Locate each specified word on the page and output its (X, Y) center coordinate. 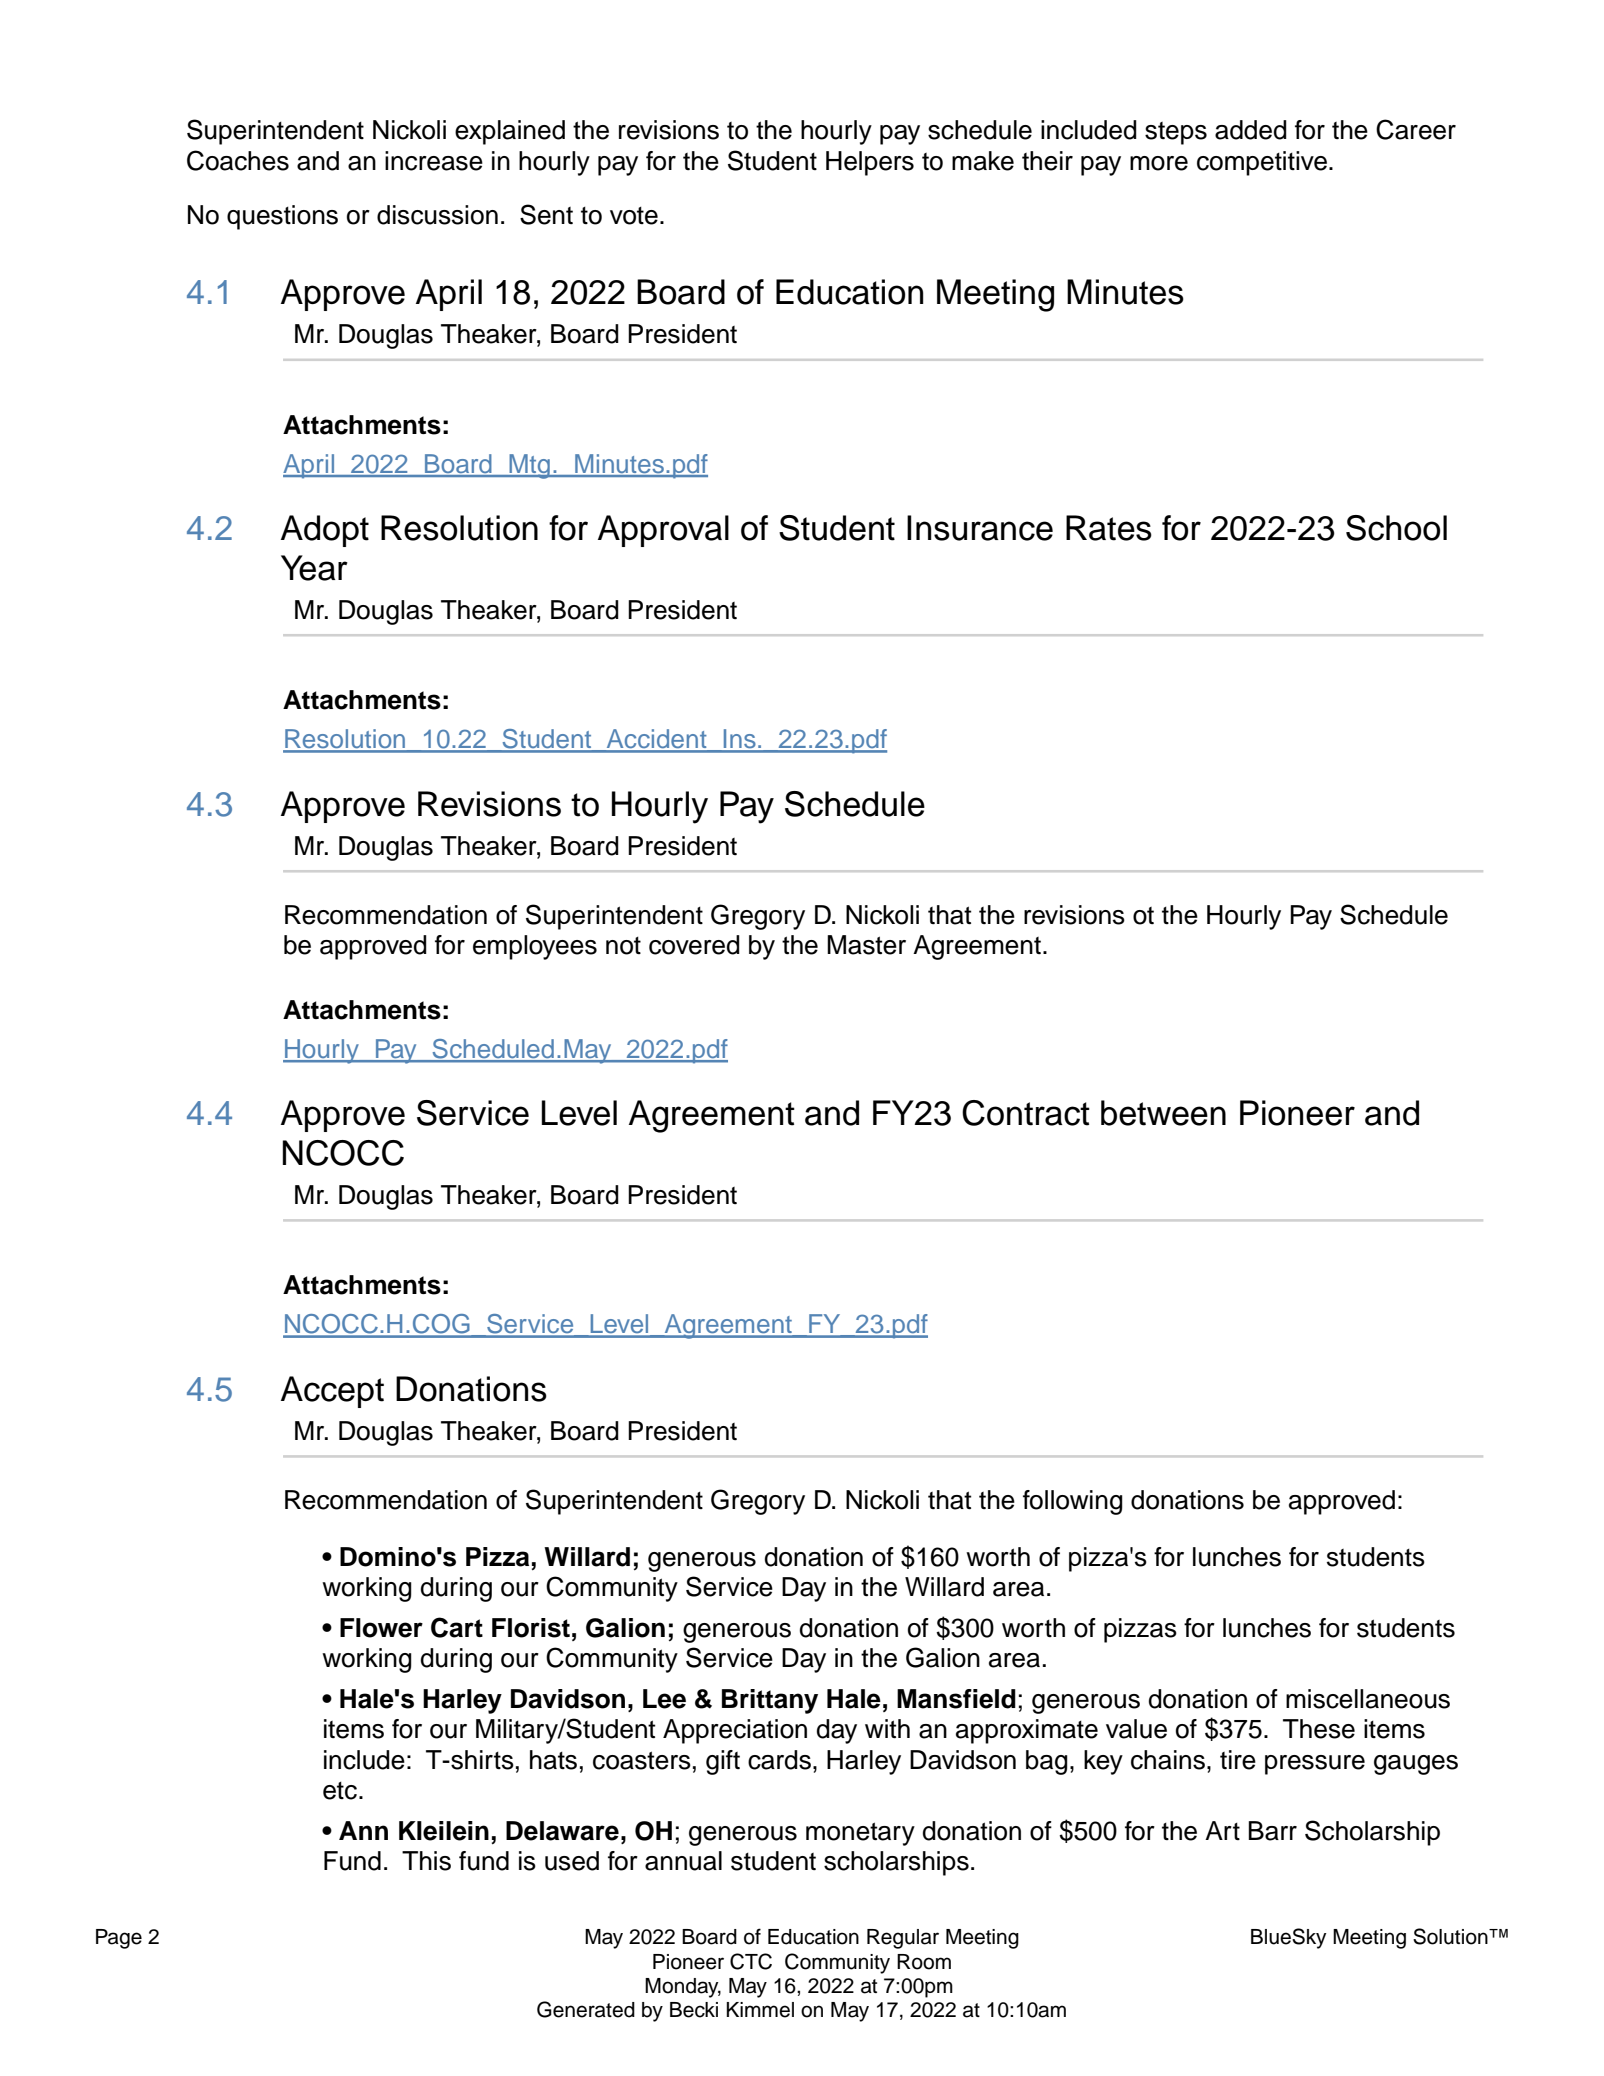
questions (282, 217)
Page (119, 1939)
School (1396, 528)
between (1163, 1113)
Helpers (870, 163)
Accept (332, 1392)
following (1073, 1502)
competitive (1262, 163)
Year (314, 568)
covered (694, 945)
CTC (751, 1961)
